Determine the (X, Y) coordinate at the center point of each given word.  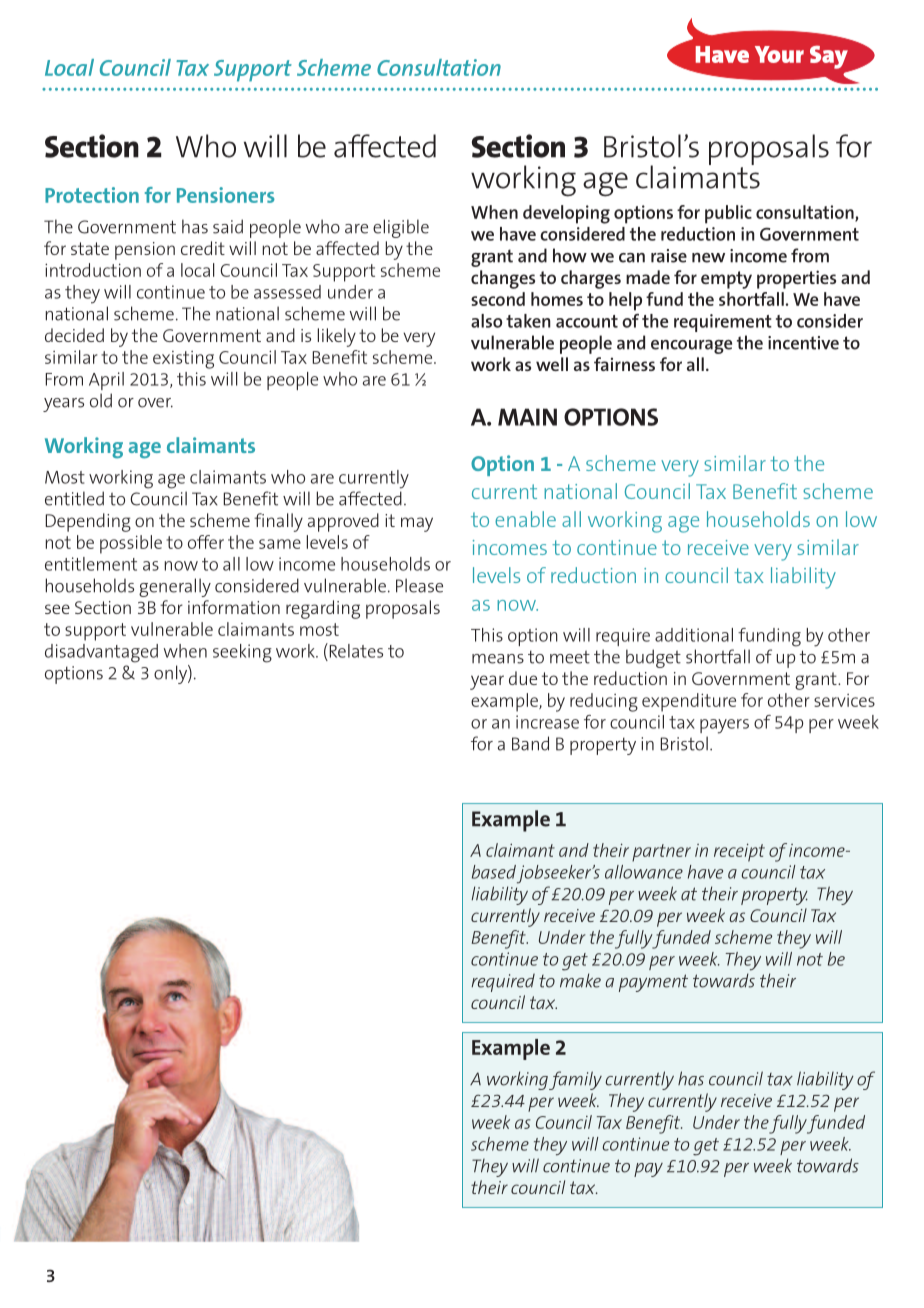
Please (419, 585)
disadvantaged (101, 653)
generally (175, 587)
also (487, 321)
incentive (803, 343)
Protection (92, 195)
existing (183, 360)
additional (694, 635)
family (575, 1080)
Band (530, 743)
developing (566, 214)
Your (779, 54)
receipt (739, 852)
